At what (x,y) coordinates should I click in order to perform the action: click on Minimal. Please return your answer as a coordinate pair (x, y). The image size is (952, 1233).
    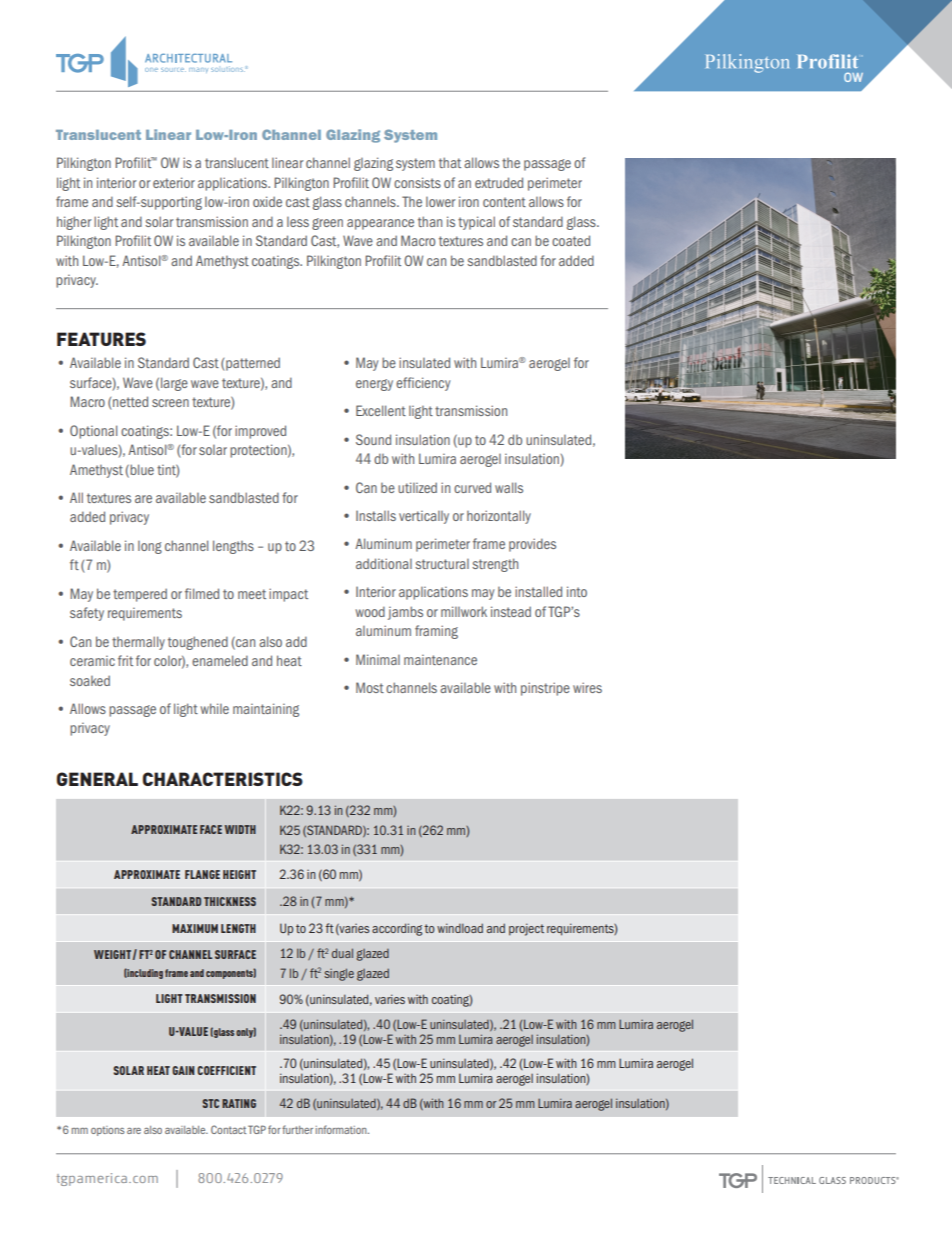
    Looking at the image, I should click on (378, 659).
